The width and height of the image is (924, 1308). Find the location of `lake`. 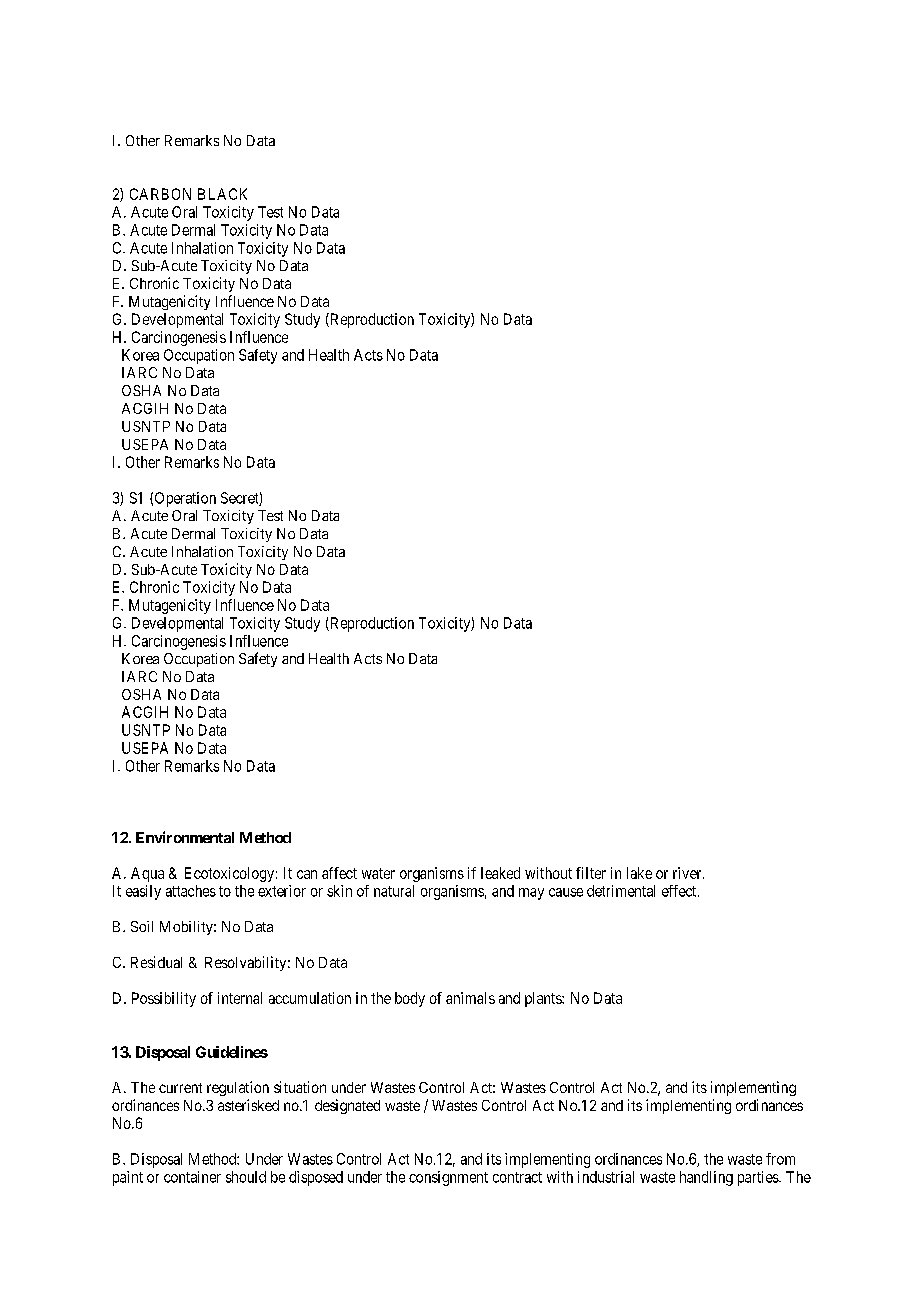

lake is located at coordinates (639, 873).
